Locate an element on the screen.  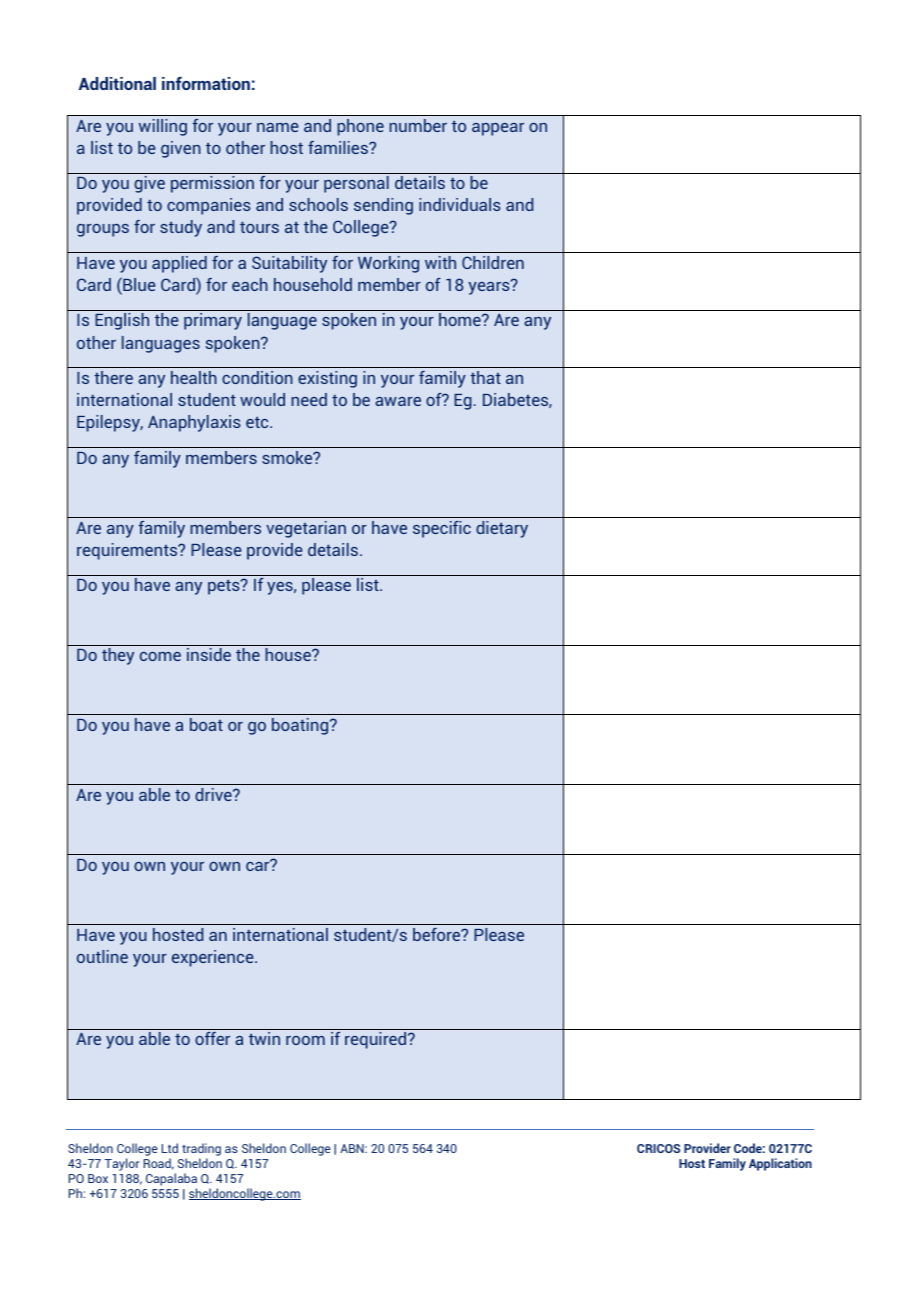
specific is located at coordinates (442, 529).
